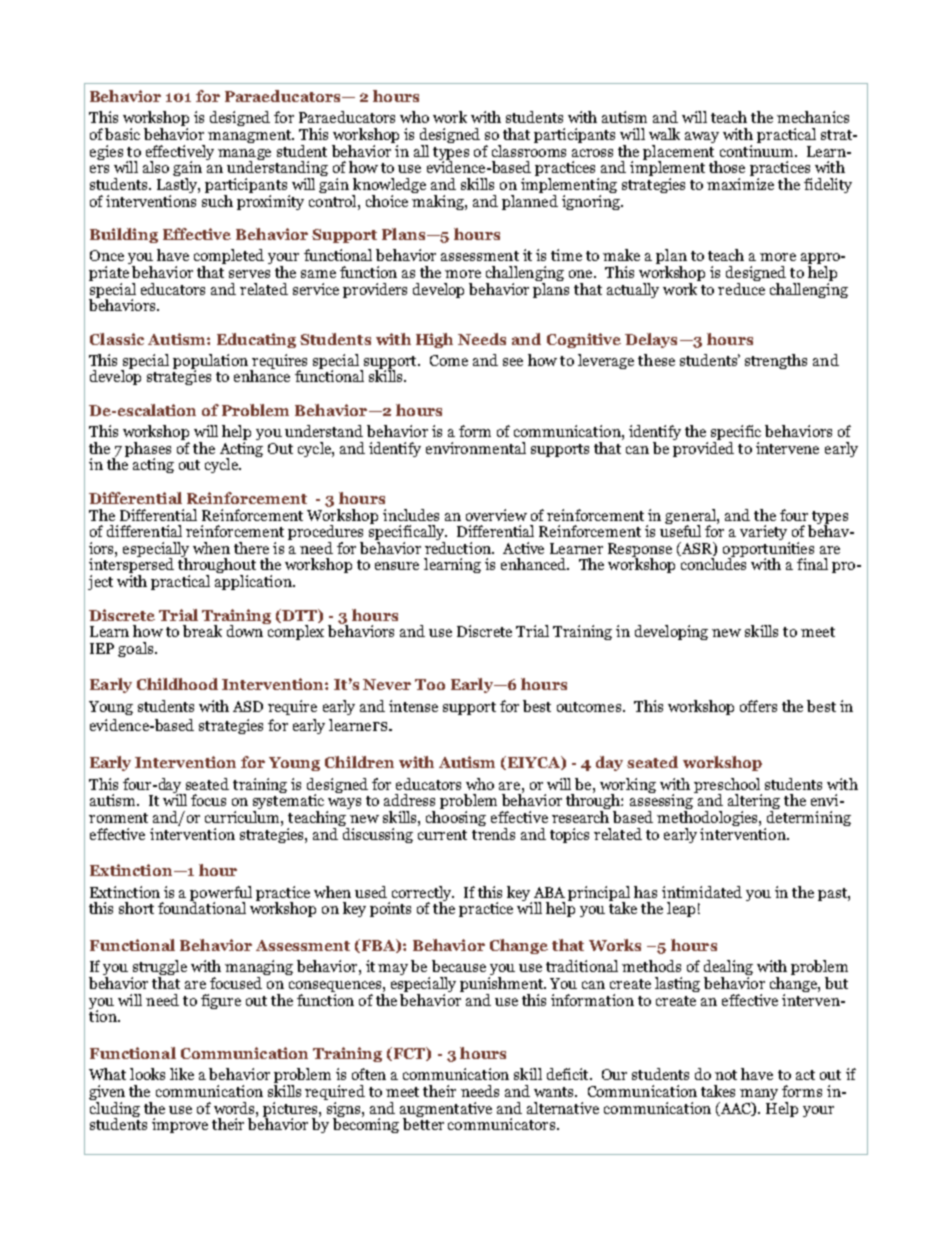  What do you see at coordinates (156, 167) in the screenshot?
I see `also` at bounding box center [156, 167].
